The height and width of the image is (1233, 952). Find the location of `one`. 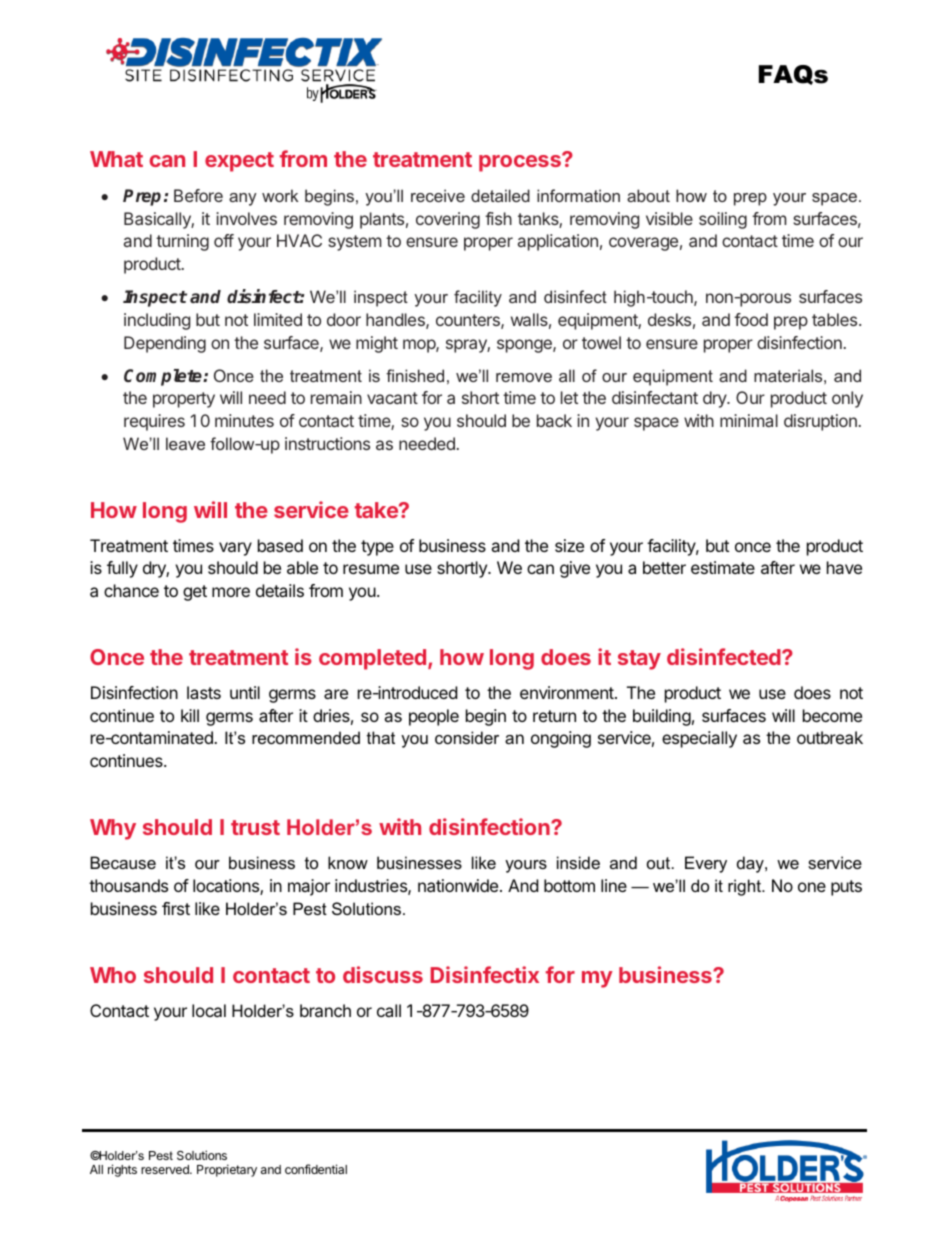

one is located at coordinates (812, 887).
